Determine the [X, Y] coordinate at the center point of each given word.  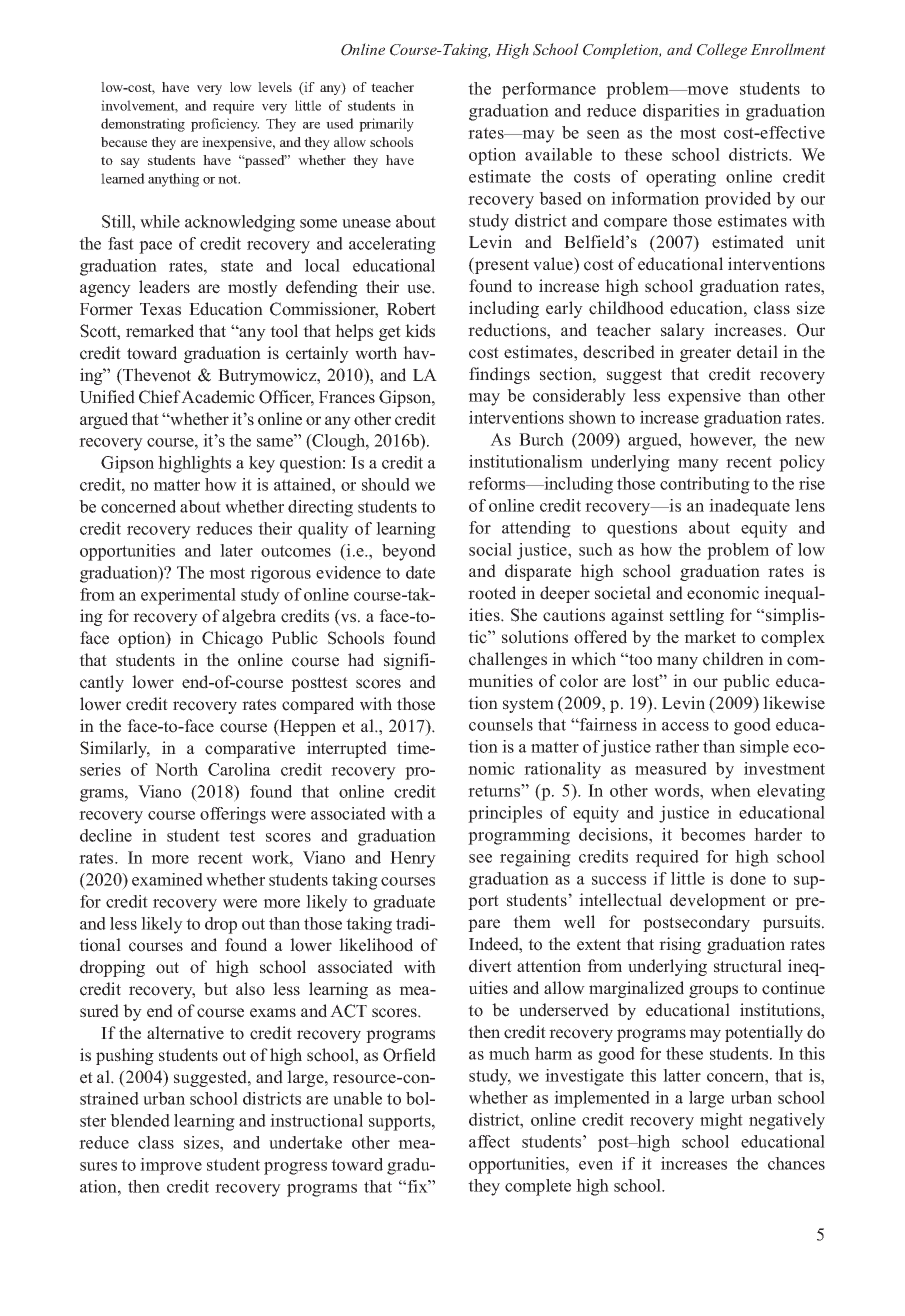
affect [489, 1141]
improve [171, 1166]
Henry [413, 859]
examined [167, 879]
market [710, 637]
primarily [386, 125]
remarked [160, 331]
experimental [188, 596]
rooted [492, 593]
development [718, 901]
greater [705, 354]
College [722, 51]
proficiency [225, 125]
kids [420, 331]
